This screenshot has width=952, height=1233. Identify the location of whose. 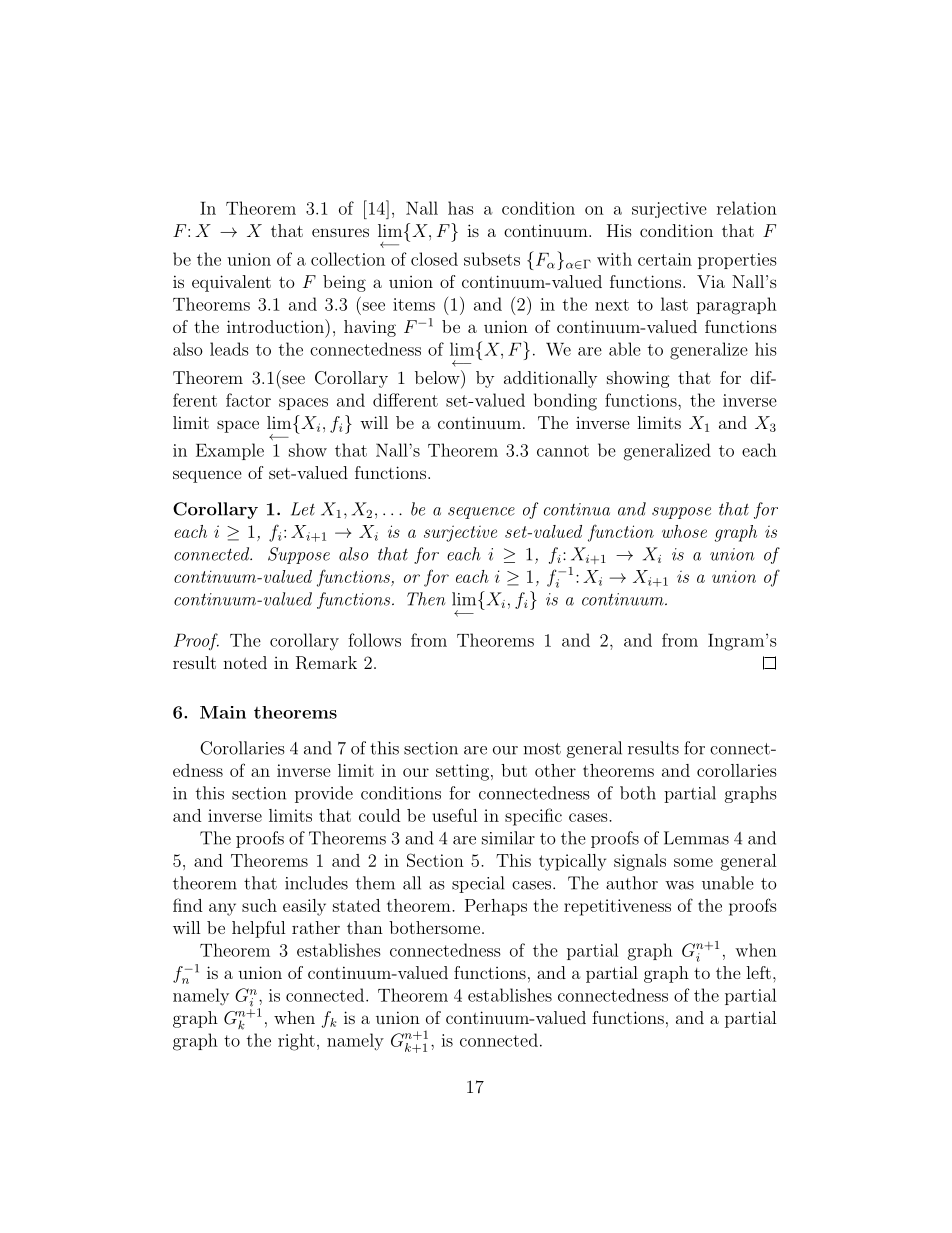
(684, 531).
